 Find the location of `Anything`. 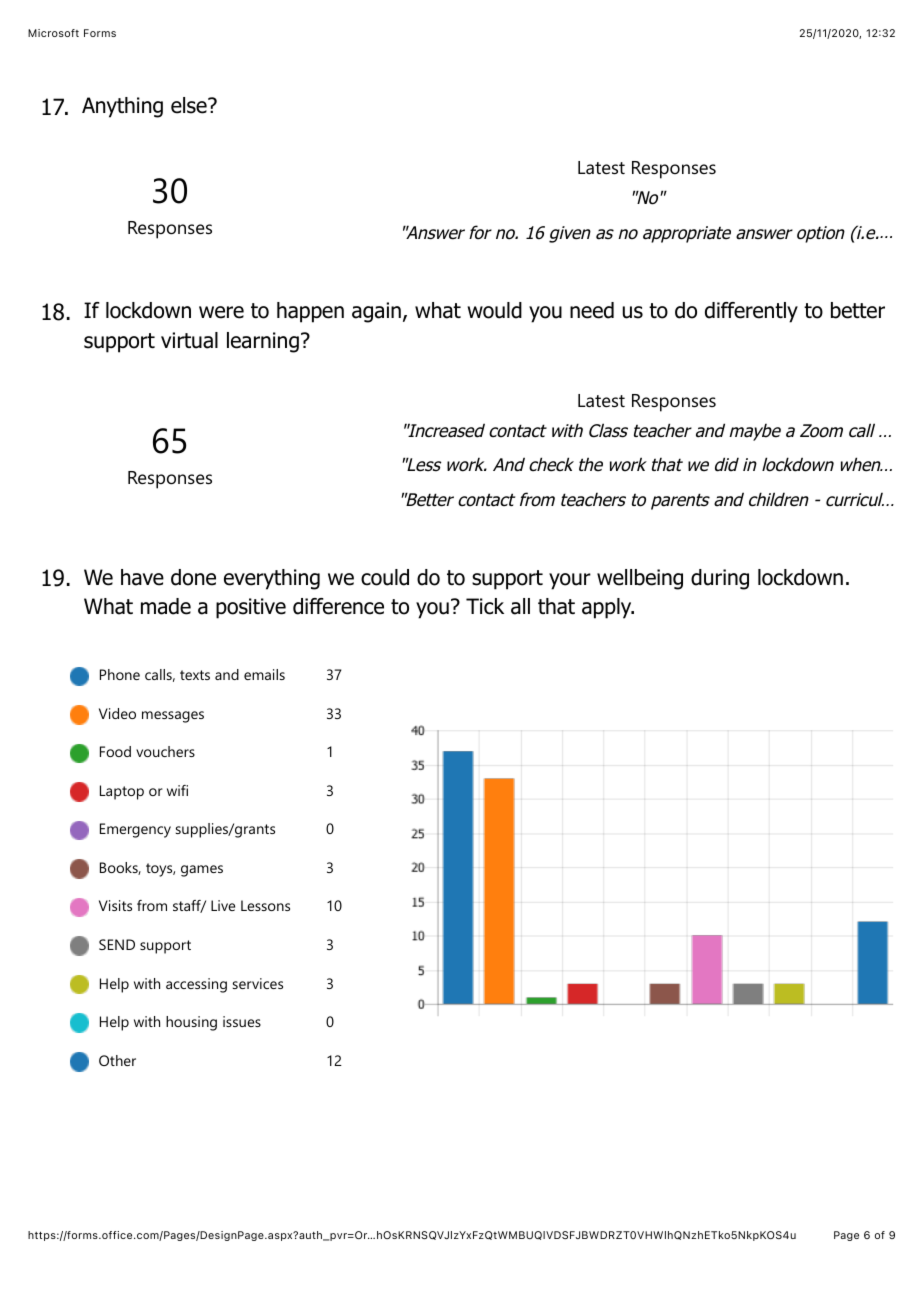

Anything is located at coordinates (122, 107).
